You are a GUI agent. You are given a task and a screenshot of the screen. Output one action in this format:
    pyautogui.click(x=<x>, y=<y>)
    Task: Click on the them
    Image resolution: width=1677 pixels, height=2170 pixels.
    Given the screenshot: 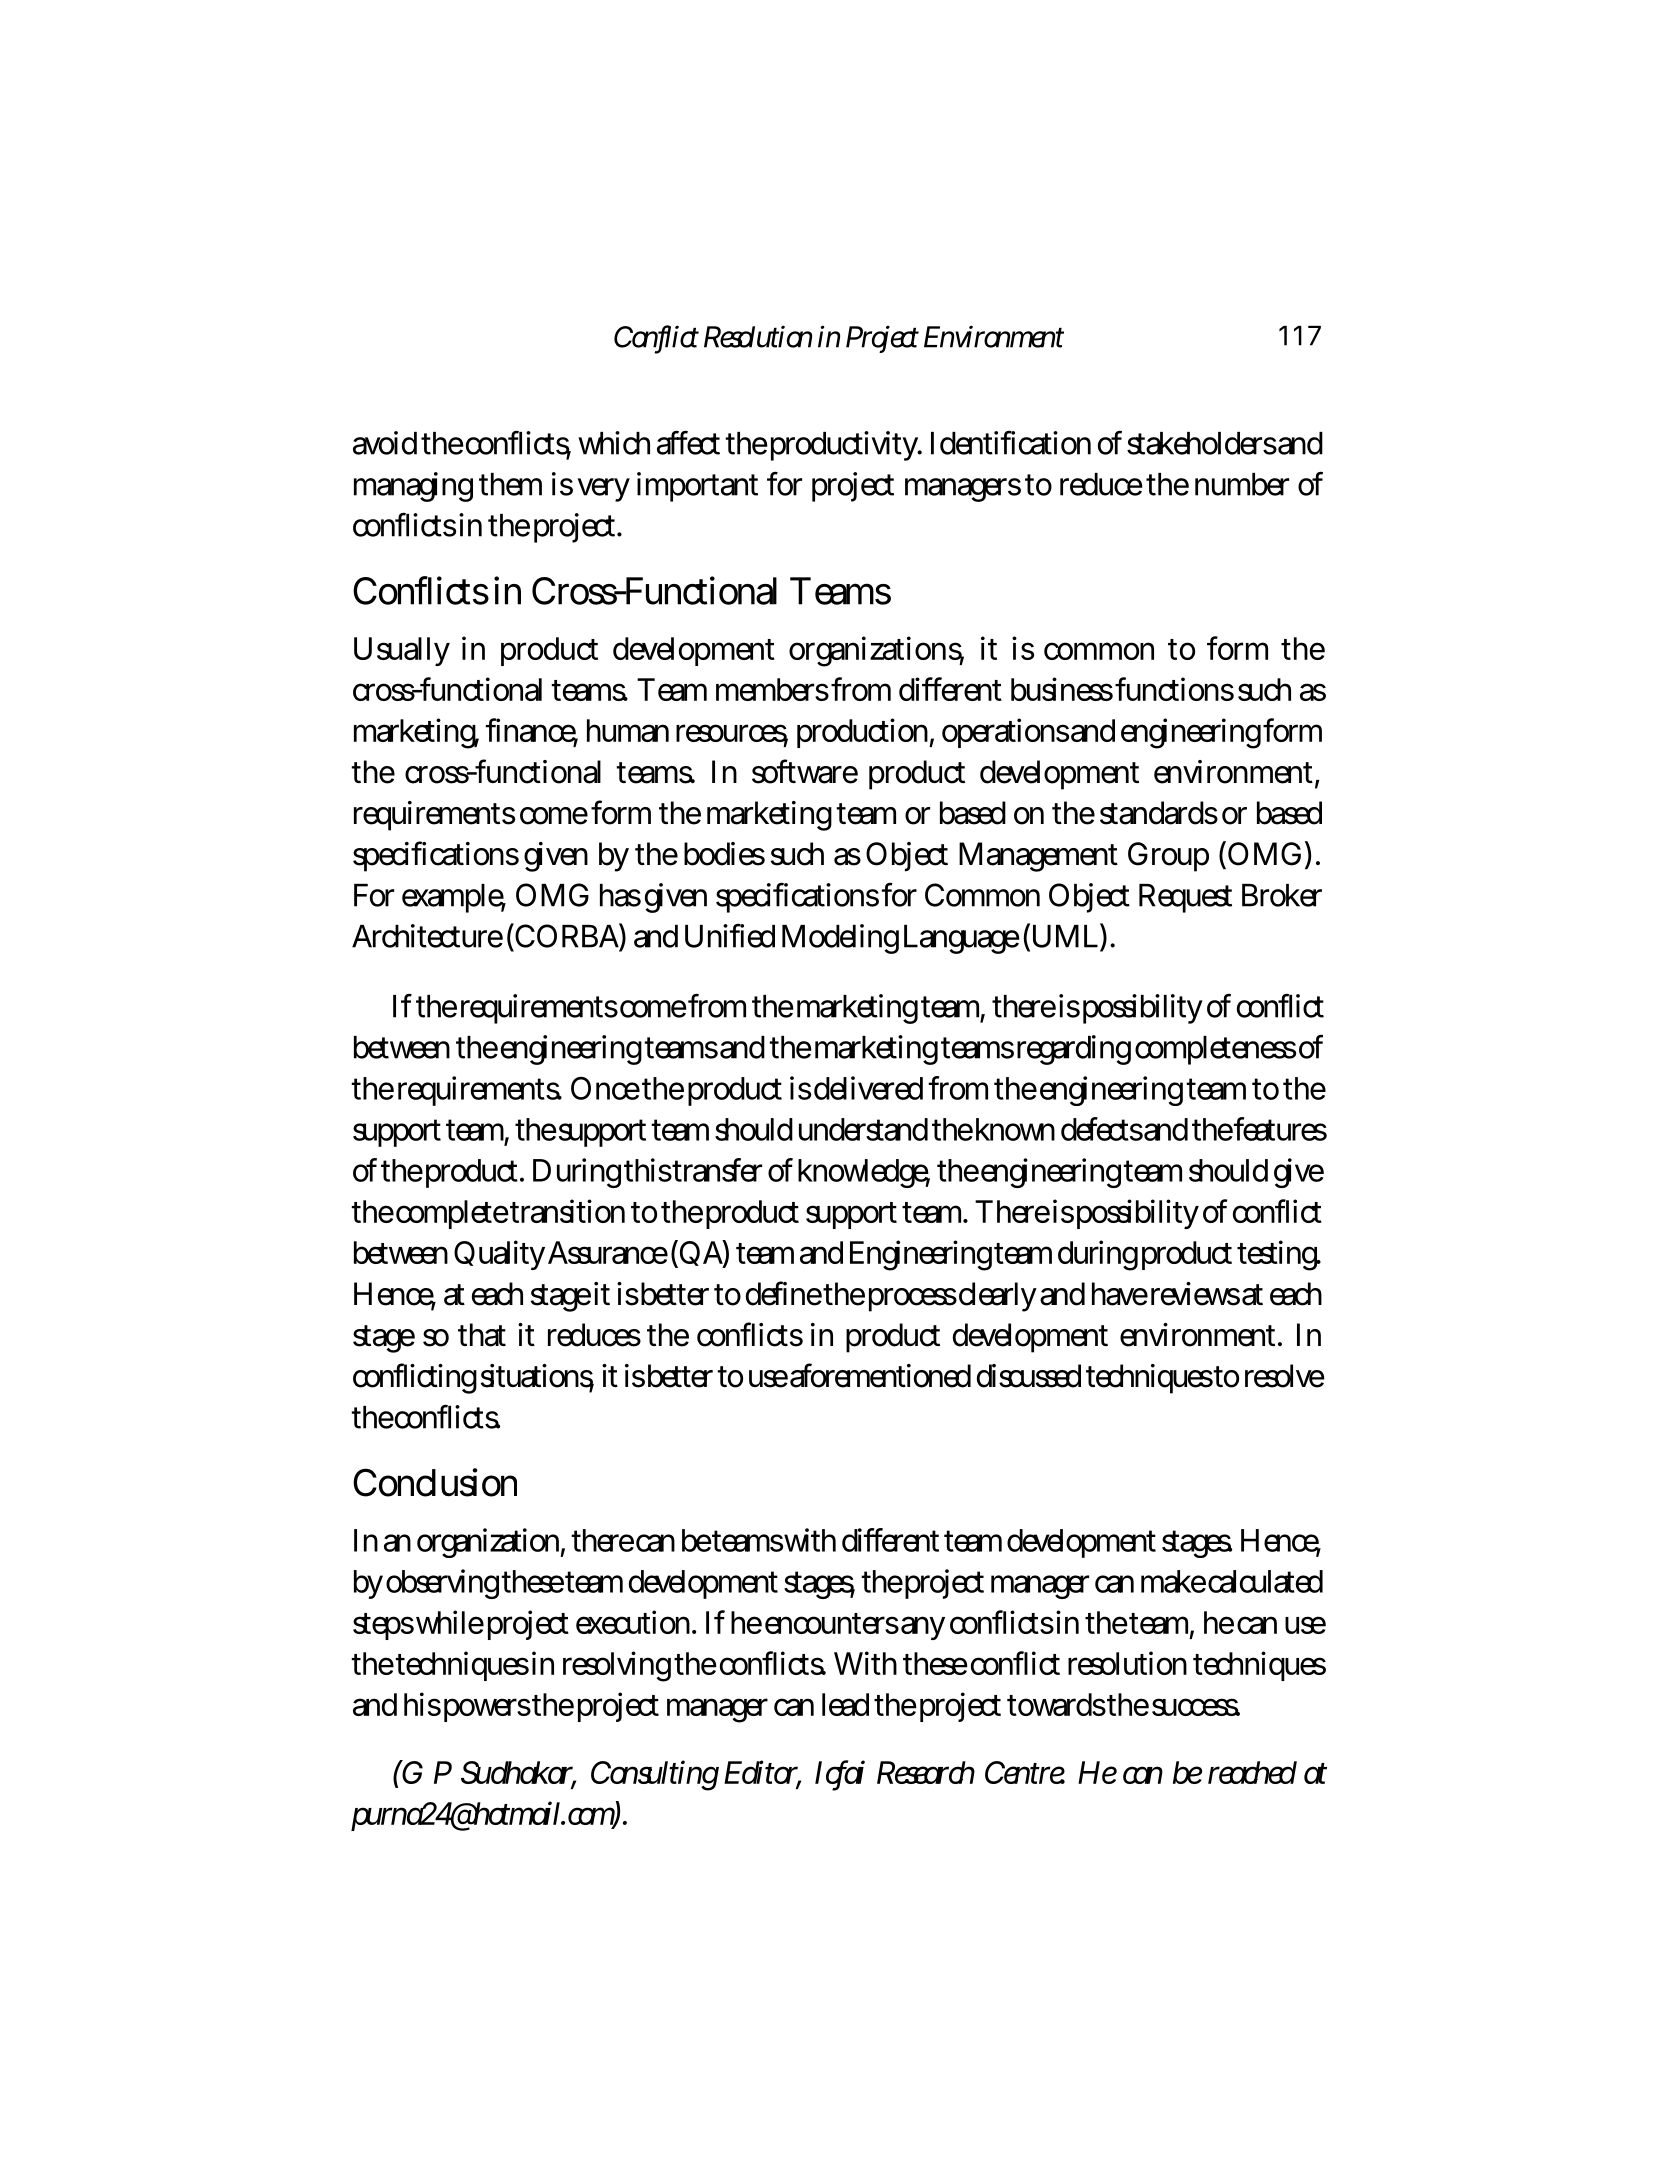 What is the action you would take?
    pyautogui.click(x=510, y=484)
